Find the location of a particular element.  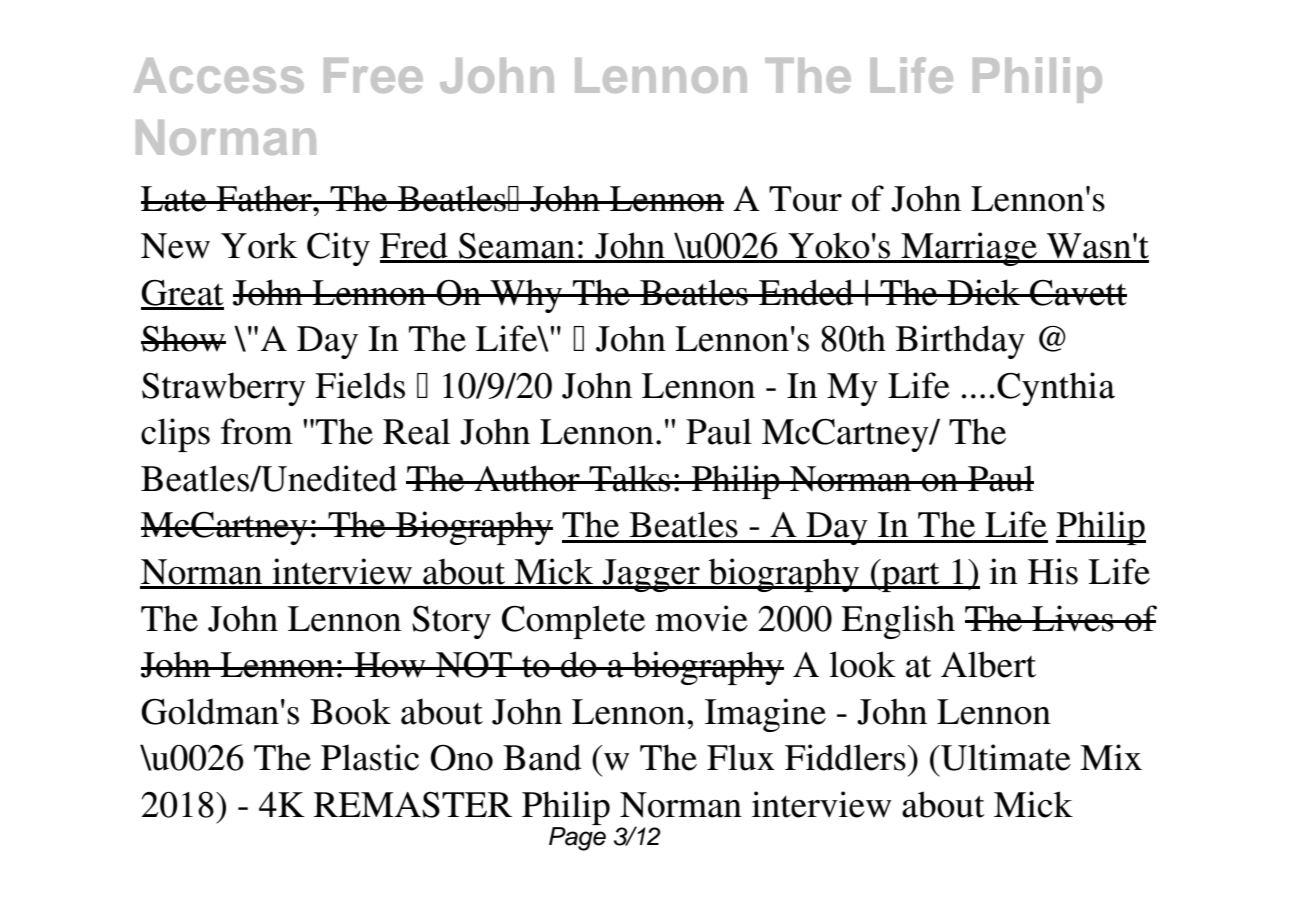

Access is located at coordinates (219, 75).
